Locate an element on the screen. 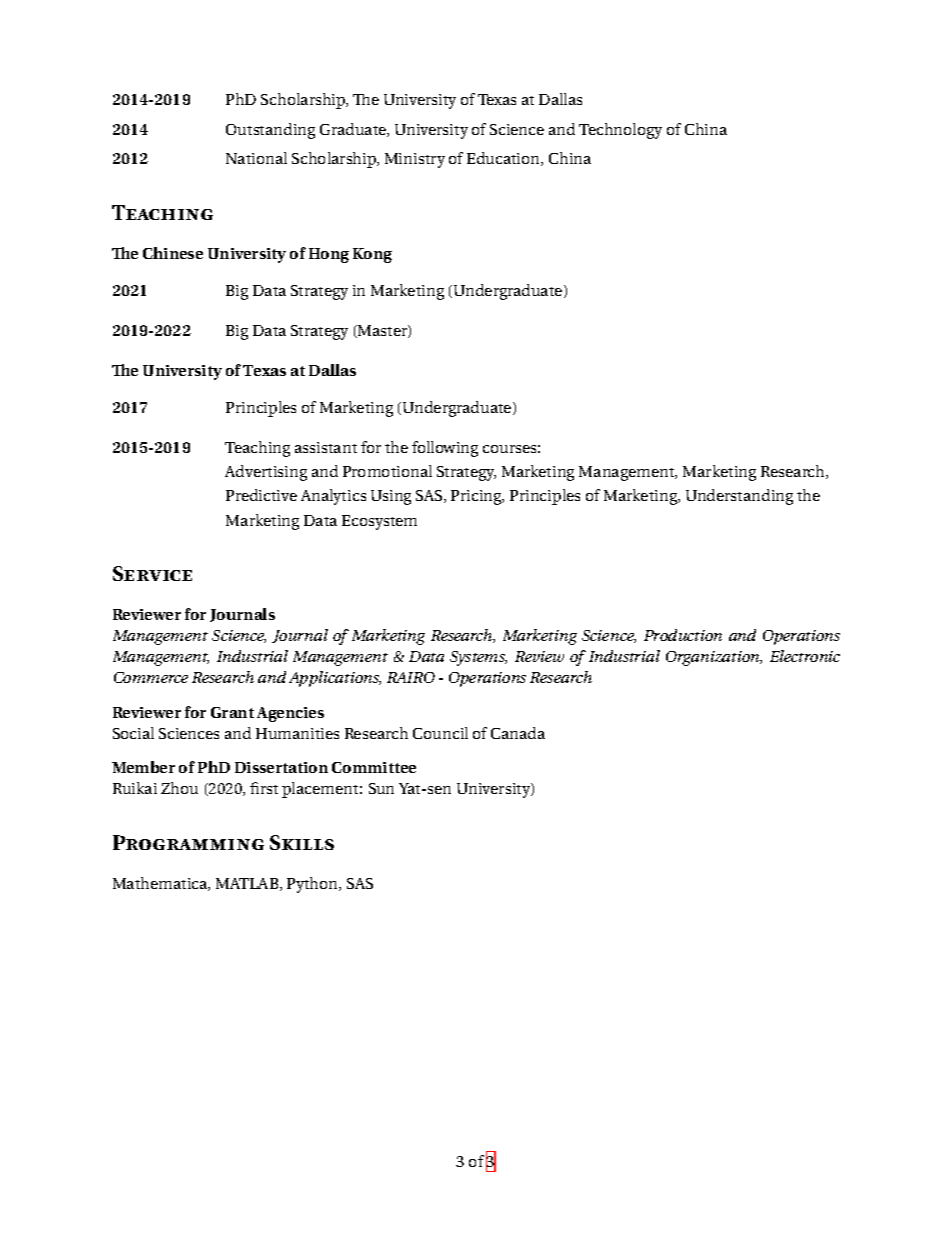 The height and width of the screenshot is (1233, 952). Understanding is located at coordinates (739, 497).
